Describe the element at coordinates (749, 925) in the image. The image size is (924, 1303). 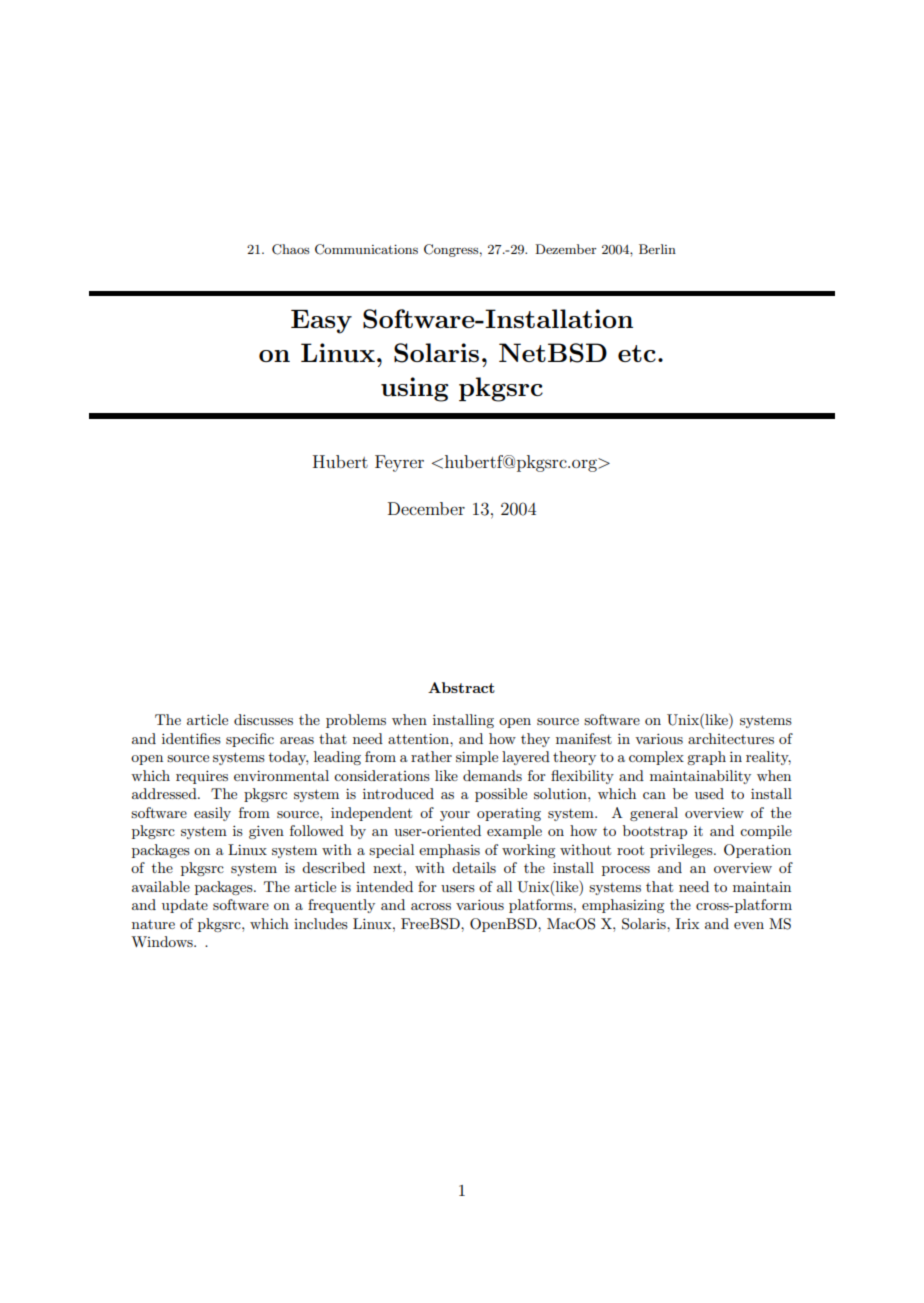
I see `even` at that location.
